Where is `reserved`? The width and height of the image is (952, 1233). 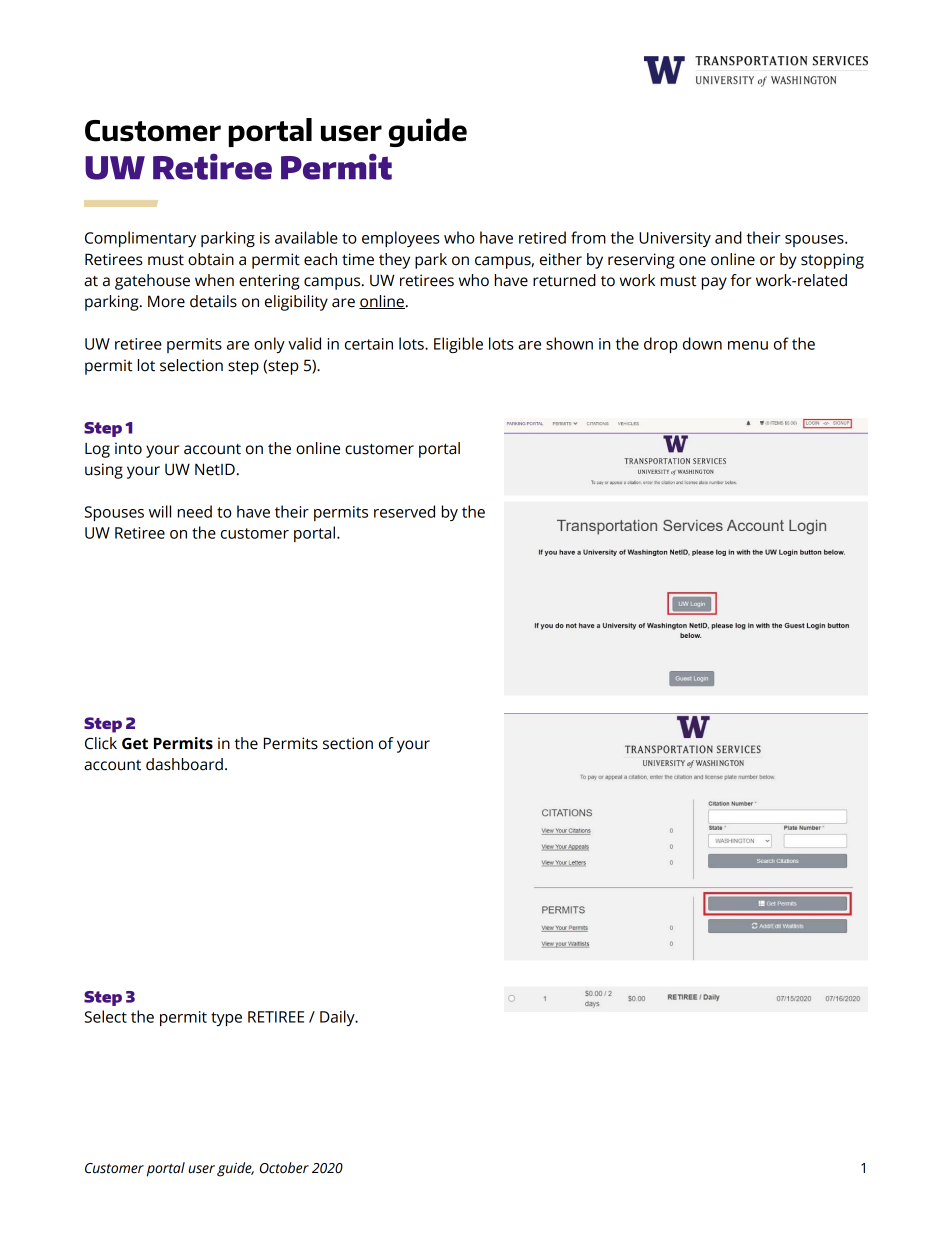
reserved is located at coordinates (404, 511).
